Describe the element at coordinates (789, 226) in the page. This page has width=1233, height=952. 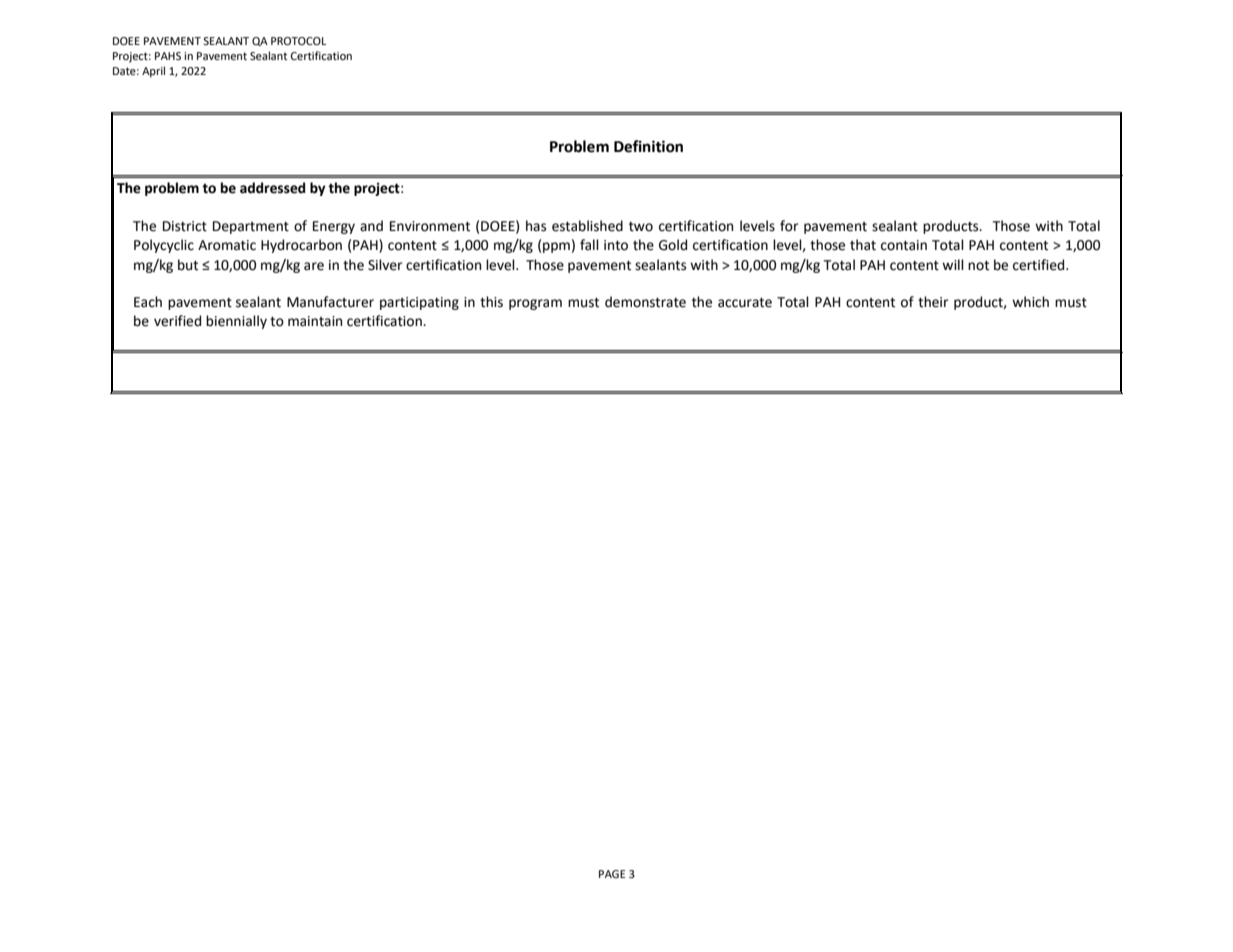
I see `for` at that location.
